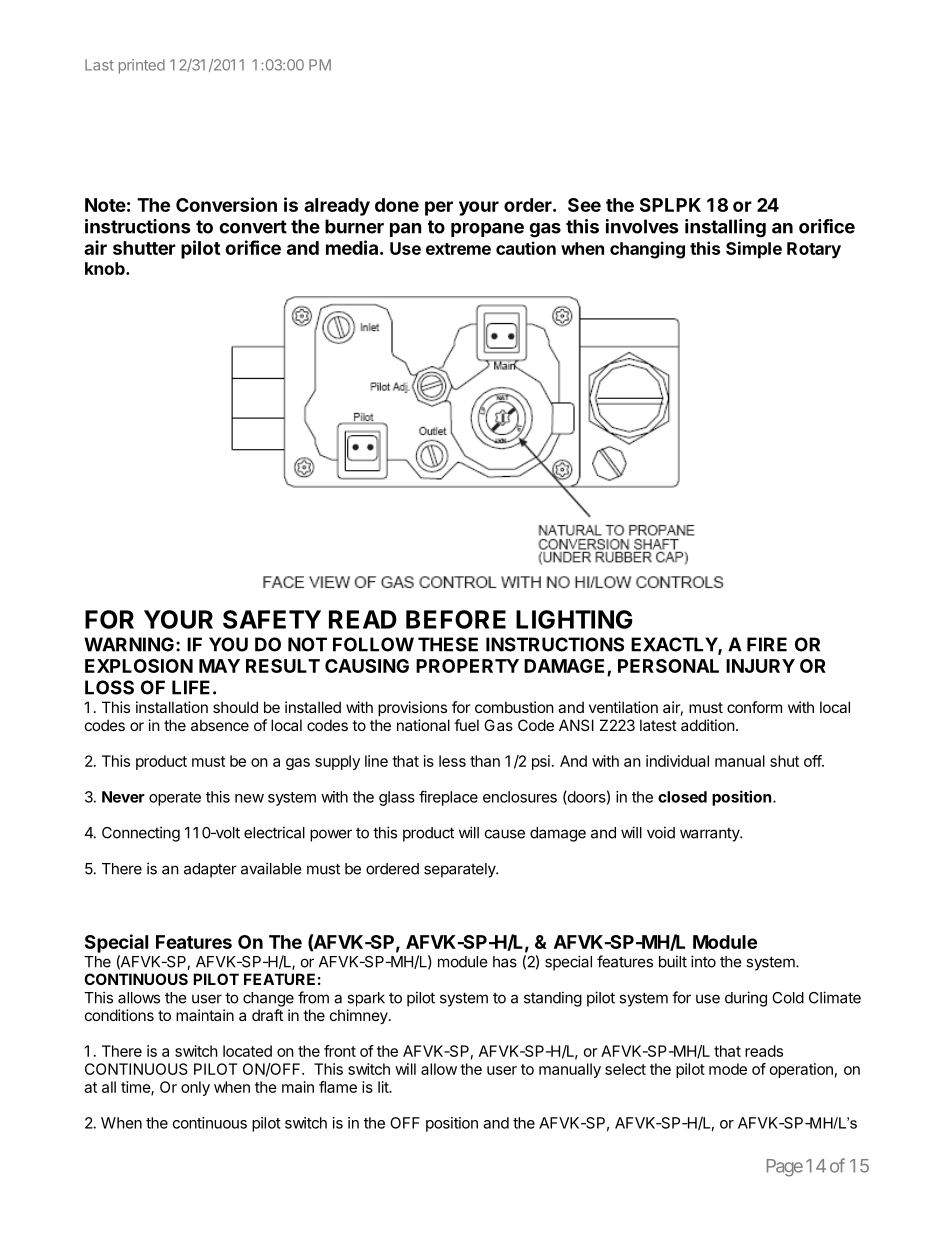 This document has height=1233, width=952. What do you see at coordinates (175, 799) in the document?
I see `operate` at bounding box center [175, 799].
